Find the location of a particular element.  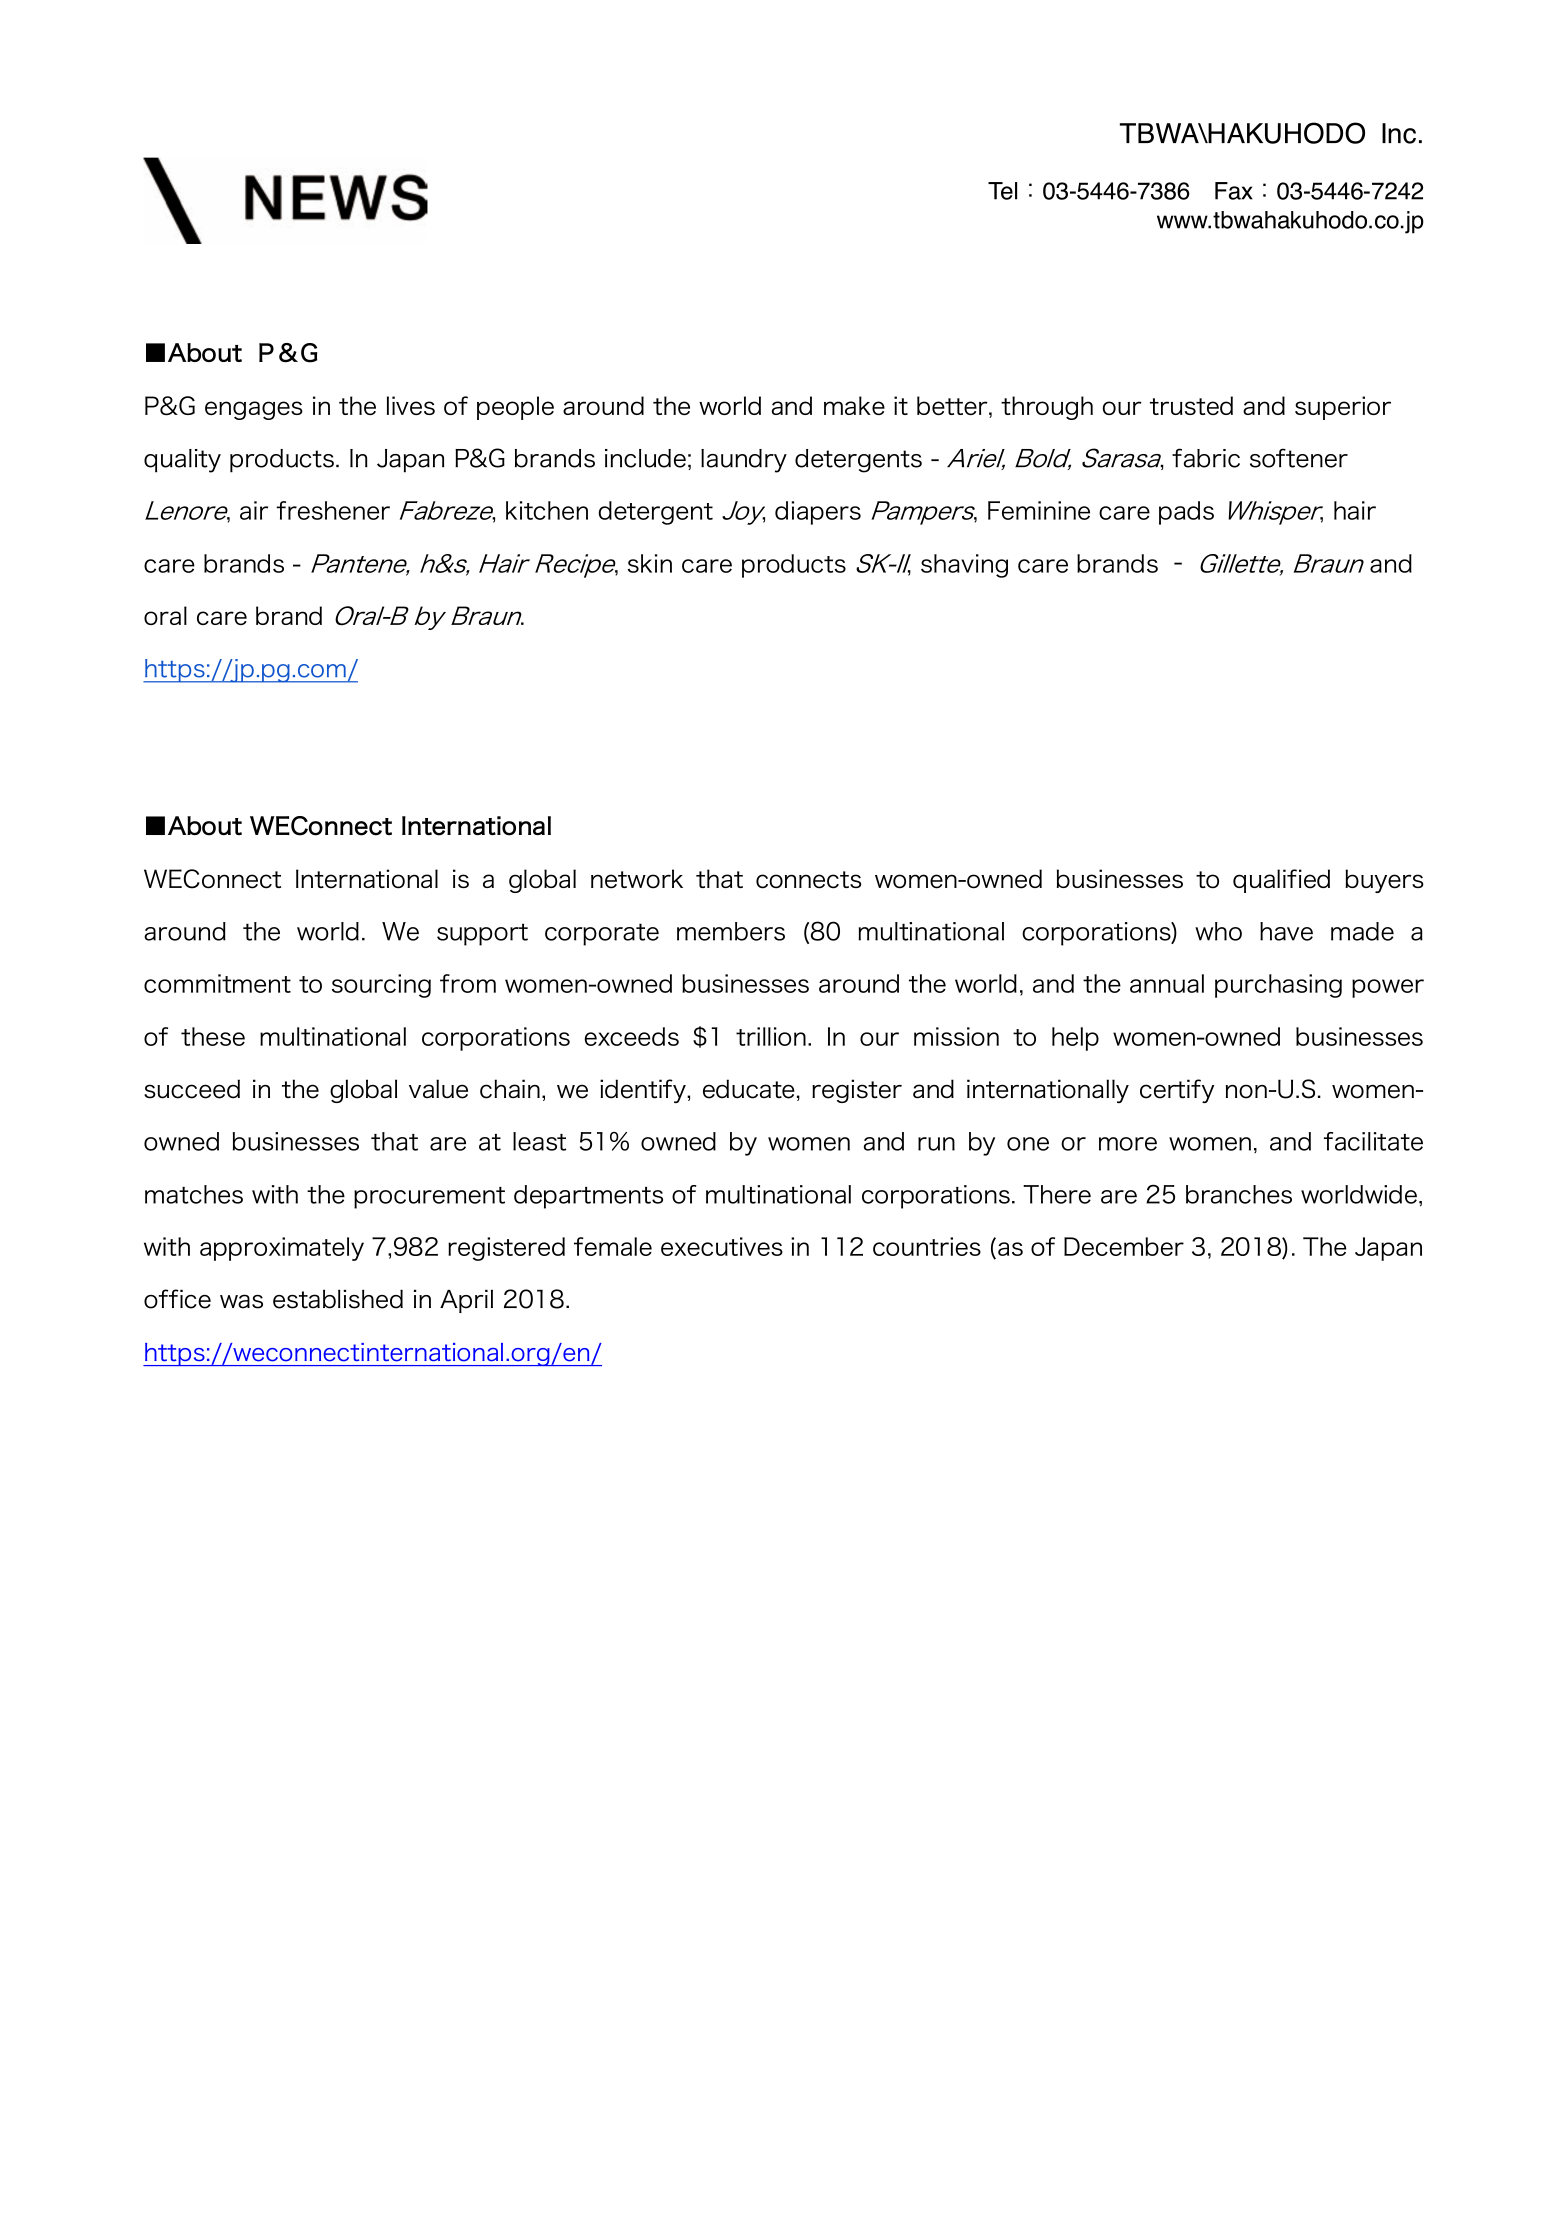

skin is located at coordinates (650, 563).
